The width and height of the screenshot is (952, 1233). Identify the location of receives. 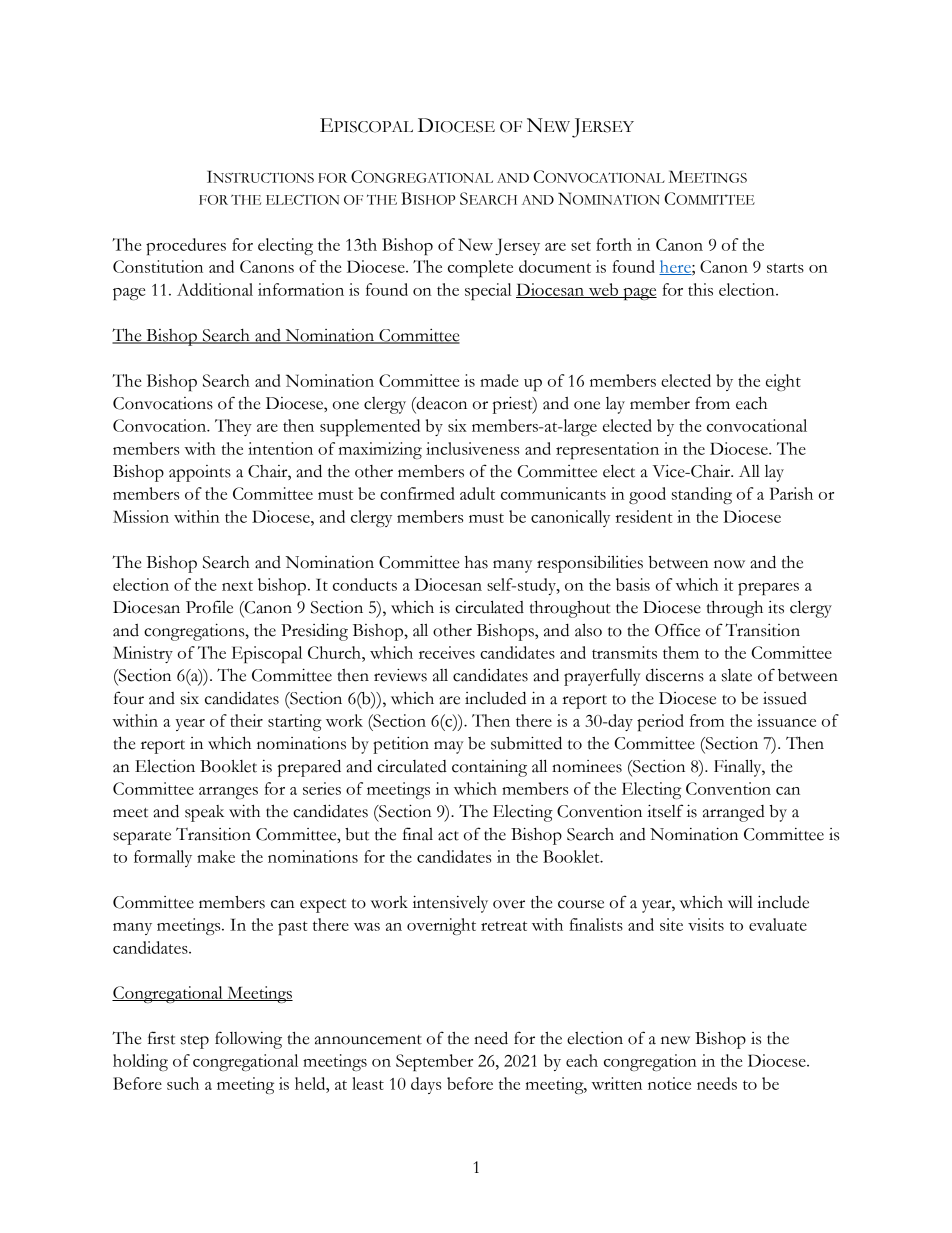
(447, 652).
